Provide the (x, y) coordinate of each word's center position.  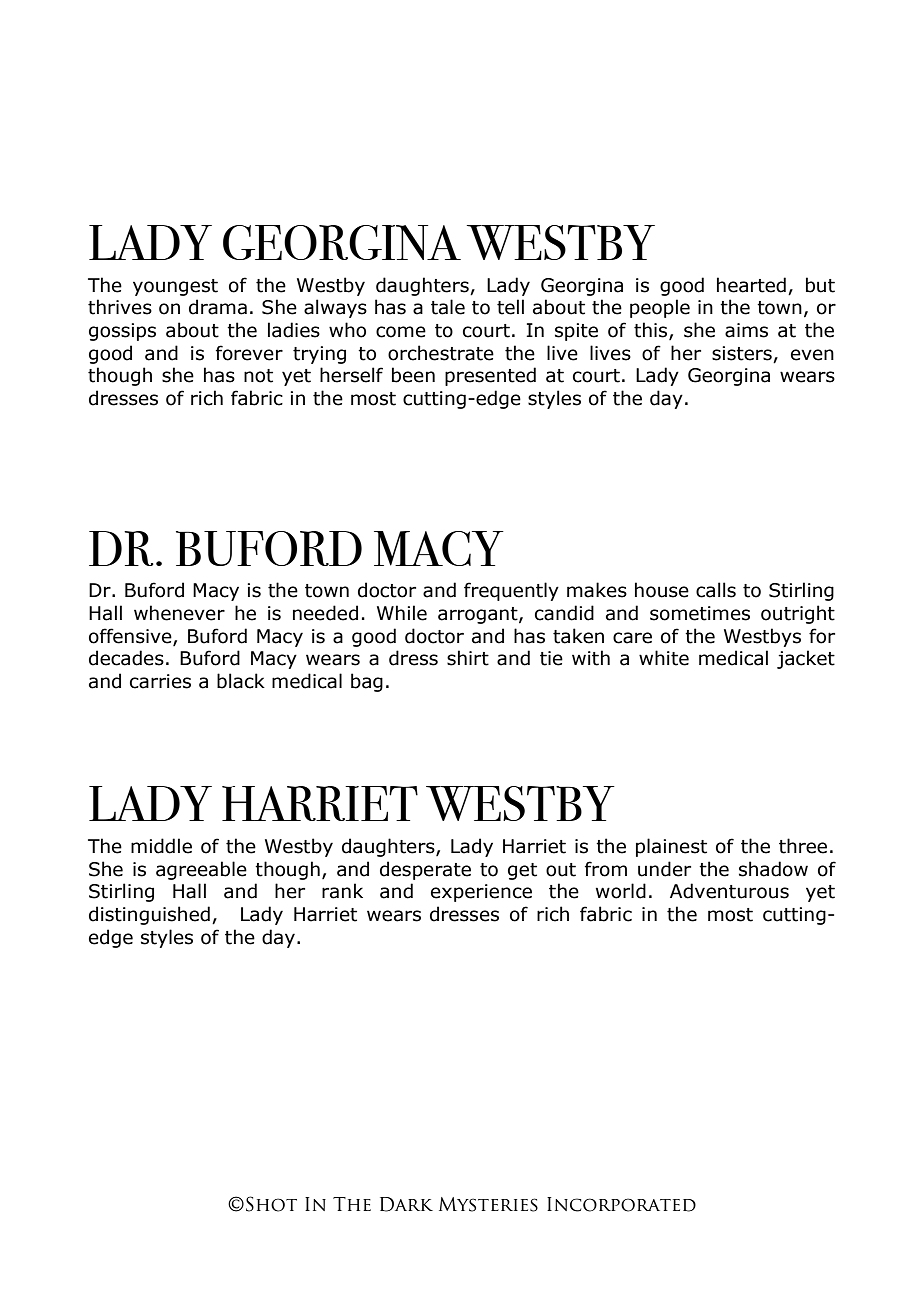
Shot (271, 1204)
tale (448, 307)
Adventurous (729, 891)
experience (481, 893)
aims (746, 330)
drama (218, 307)
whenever (179, 613)
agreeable (201, 870)
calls (716, 590)
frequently (511, 591)
